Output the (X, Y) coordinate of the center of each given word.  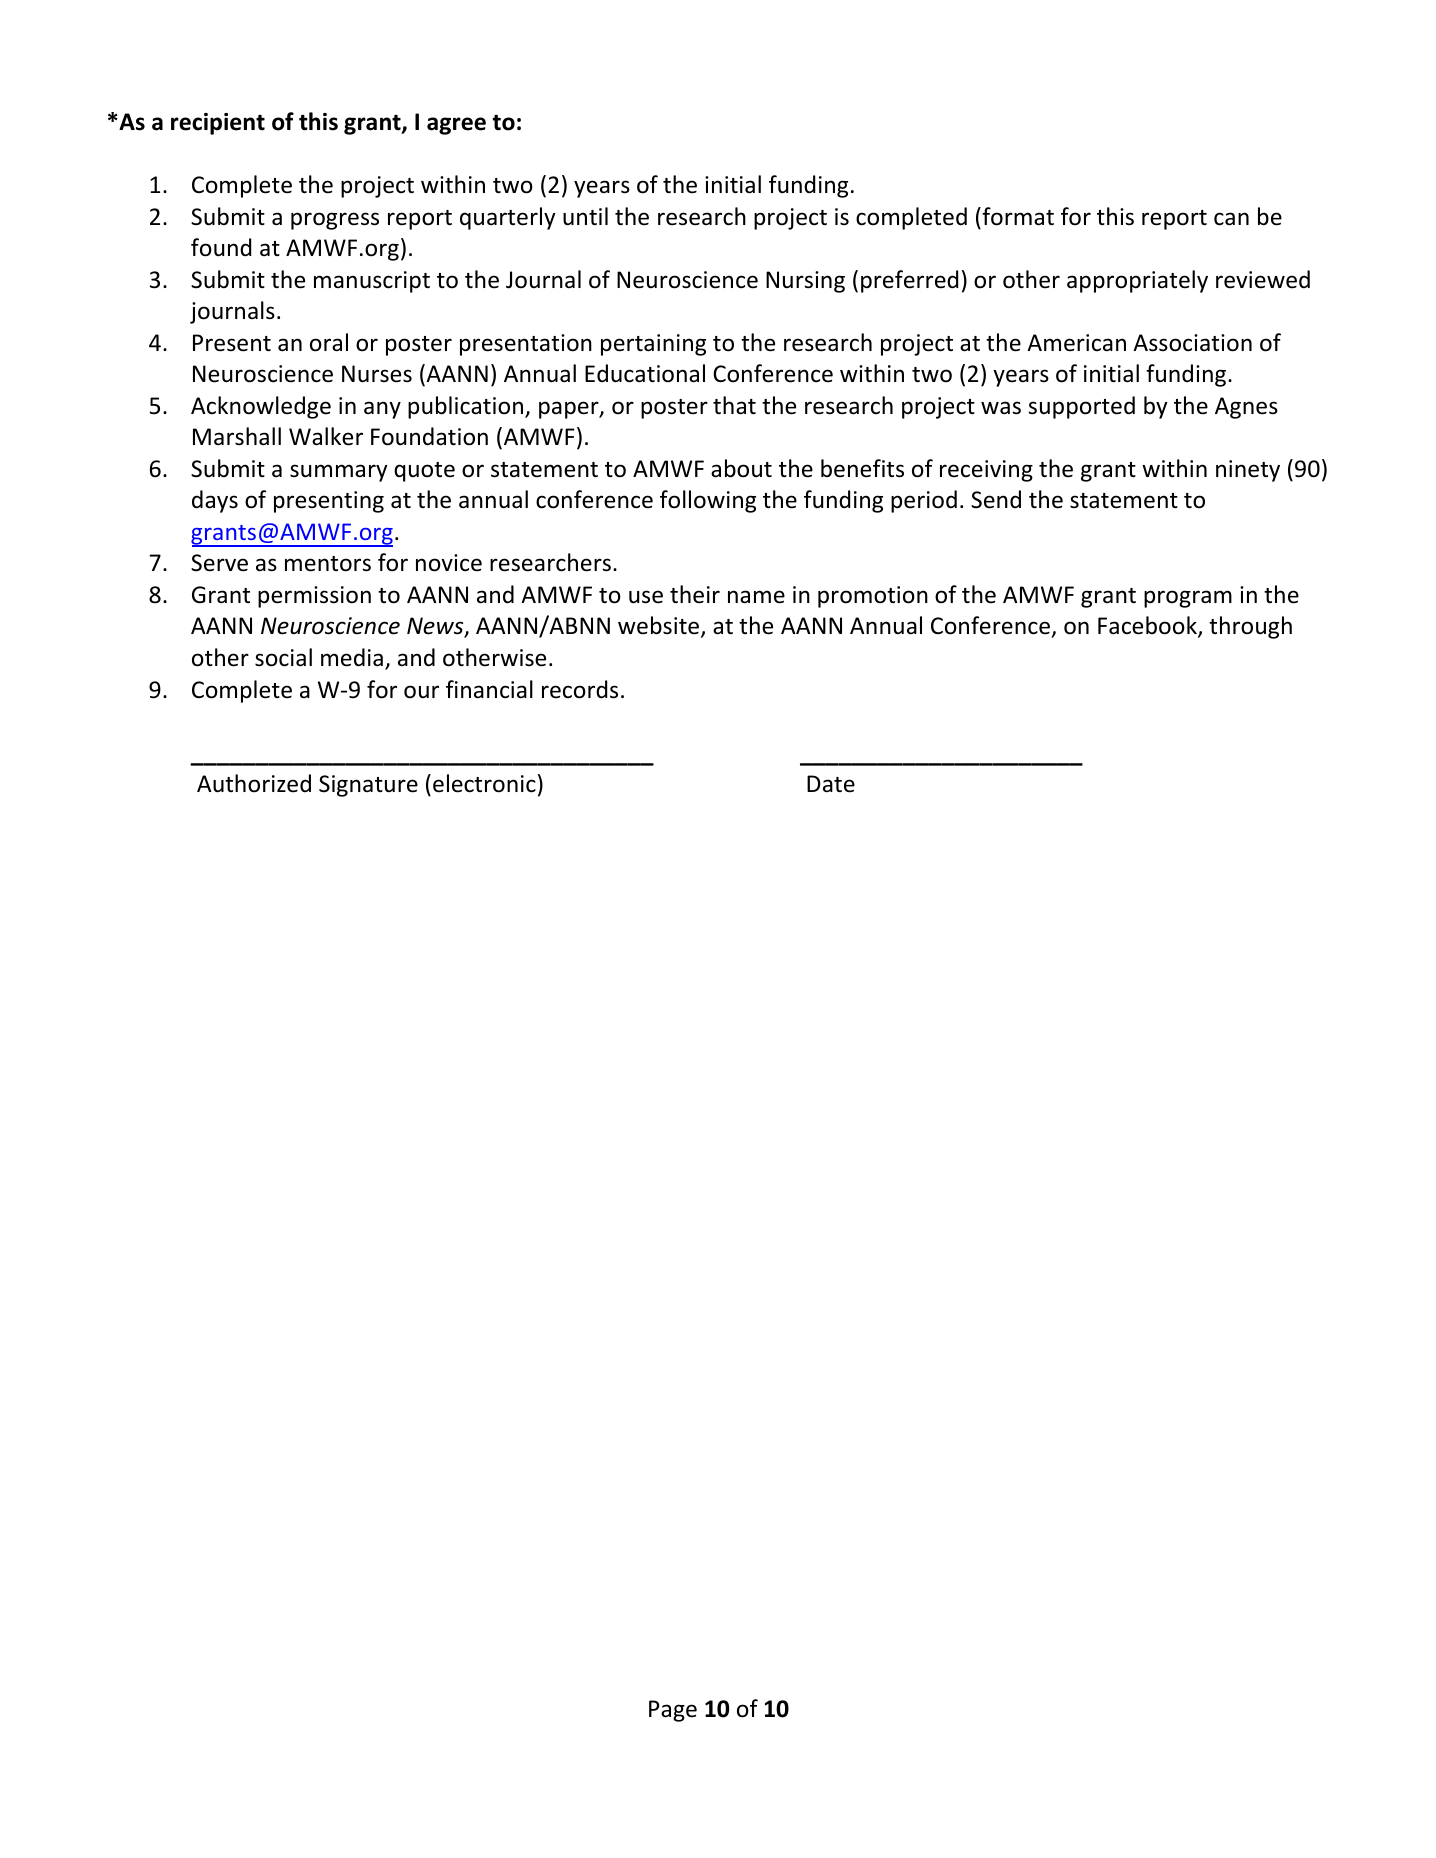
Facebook (1148, 627)
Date (831, 784)
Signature (368, 786)
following (708, 501)
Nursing (805, 282)
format (1017, 216)
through (1250, 627)
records (580, 689)
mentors (328, 564)
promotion (873, 597)
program (1188, 599)
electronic (484, 783)
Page (673, 1711)
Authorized (254, 783)
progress (335, 221)
